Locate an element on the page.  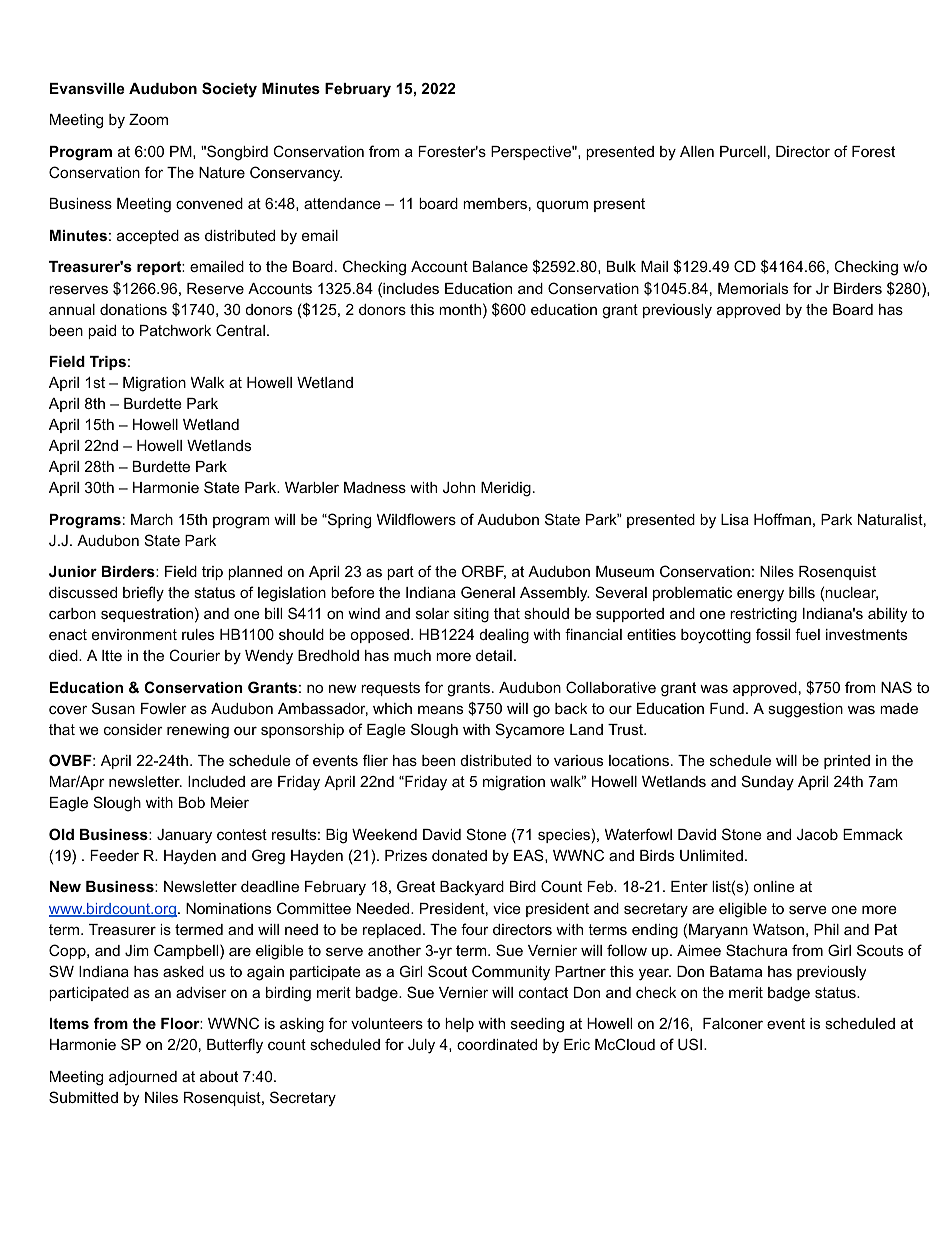
quorum is located at coordinates (562, 206).
